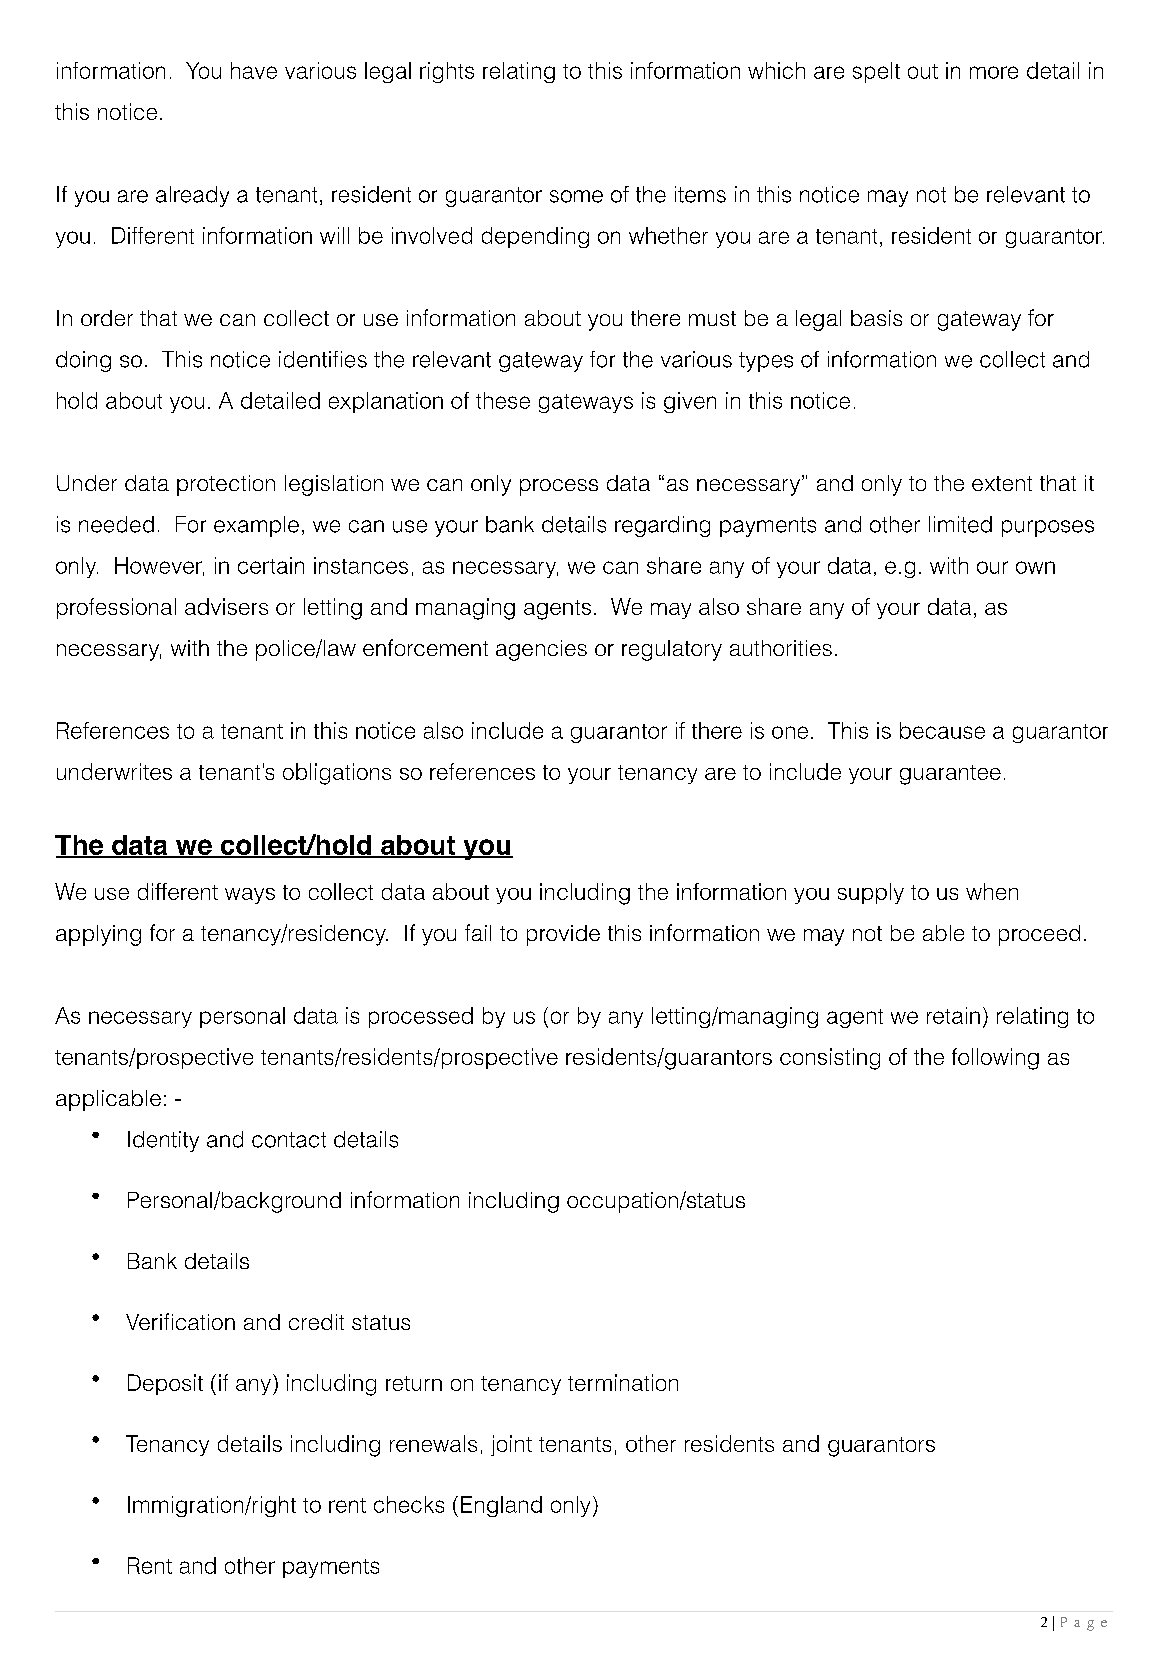 The width and height of the screenshot is (1169, 1654). What do you see at coordinates (662, 526) in the screenshot?
I see `regarding` at bounding box center [662, 526].
